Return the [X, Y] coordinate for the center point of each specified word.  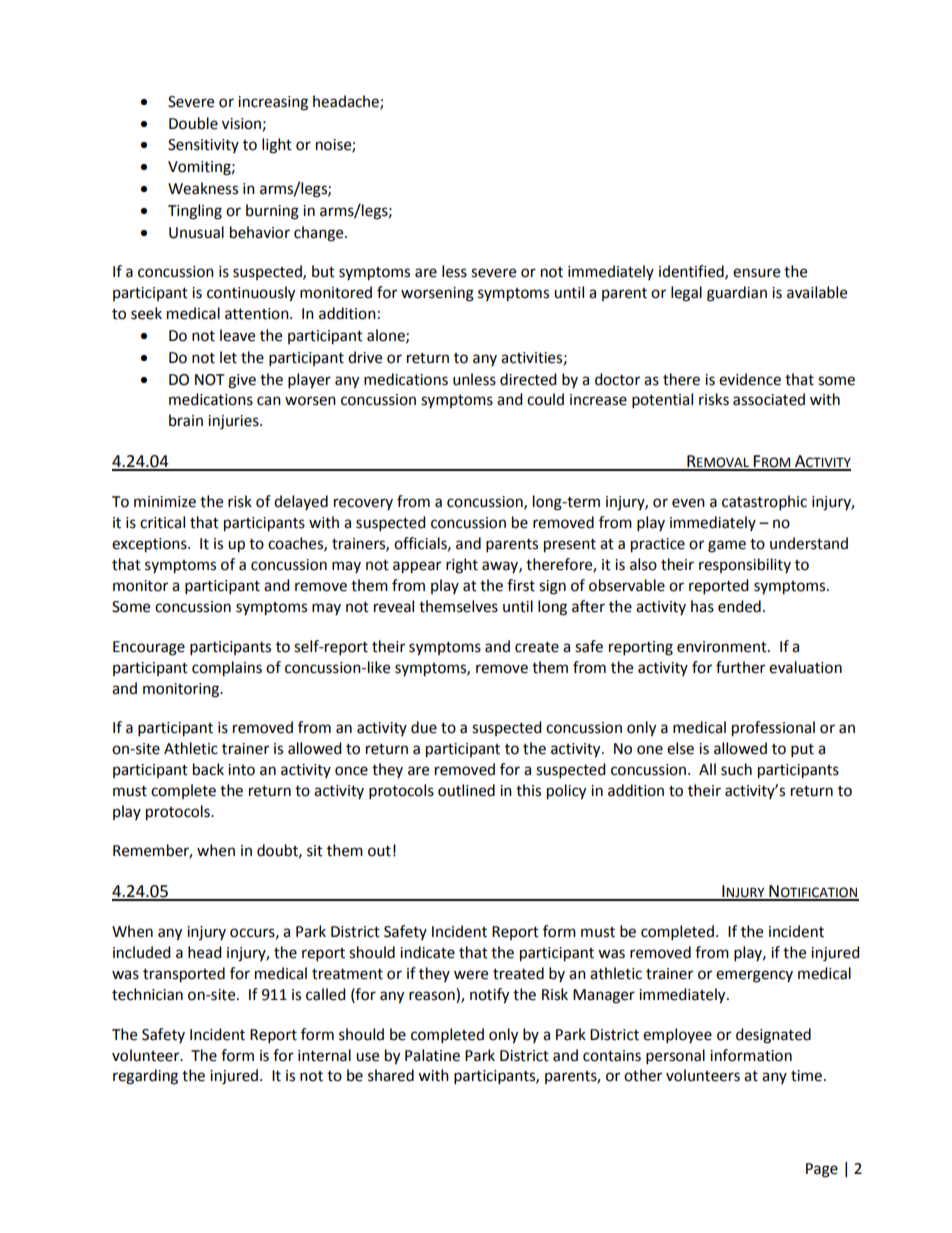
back [208, 769]
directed [528, 379]
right [462, 566]
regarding [145, 1077]
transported [184, 975]
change [320, 234]
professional [773, 729]
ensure [756, 273]
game [727, 546]
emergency [754, 976]
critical [162, 522]
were [471, 975]
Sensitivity [203, 146]
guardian [737, 294]
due [424, 727]
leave [237, 335]
